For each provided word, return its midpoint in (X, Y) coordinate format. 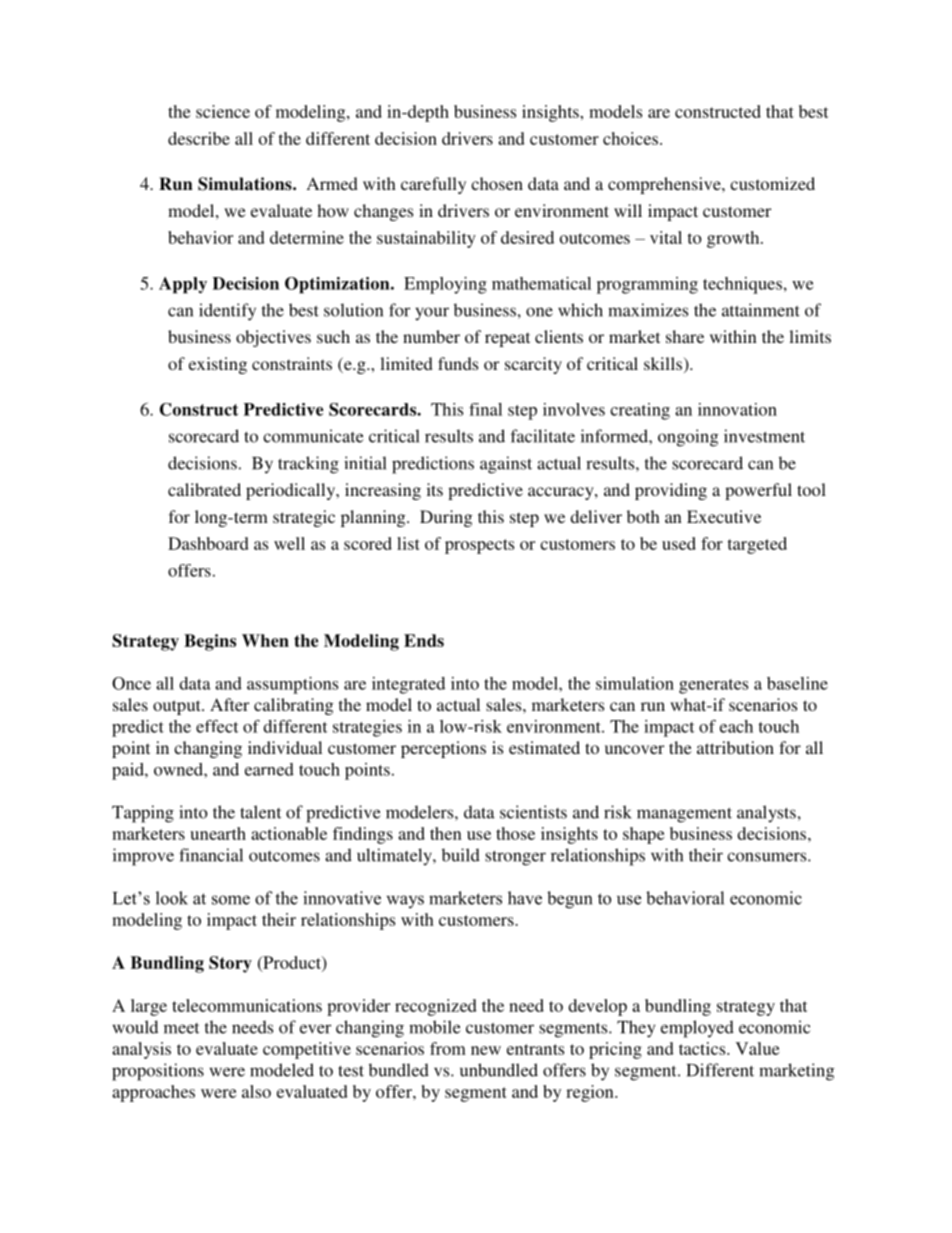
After (229, 704)
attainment (761, 310)
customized (772, 183)
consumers (768, 857)
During (446, 518)
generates (713, 686)
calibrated (204, 489)
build (461, 855)
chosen (497, 183)
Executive (724, 516)
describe (199, 138)
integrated (408, 685)
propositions (158, 1072)
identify (227, 312)
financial (211, 855)
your (432, 314)
